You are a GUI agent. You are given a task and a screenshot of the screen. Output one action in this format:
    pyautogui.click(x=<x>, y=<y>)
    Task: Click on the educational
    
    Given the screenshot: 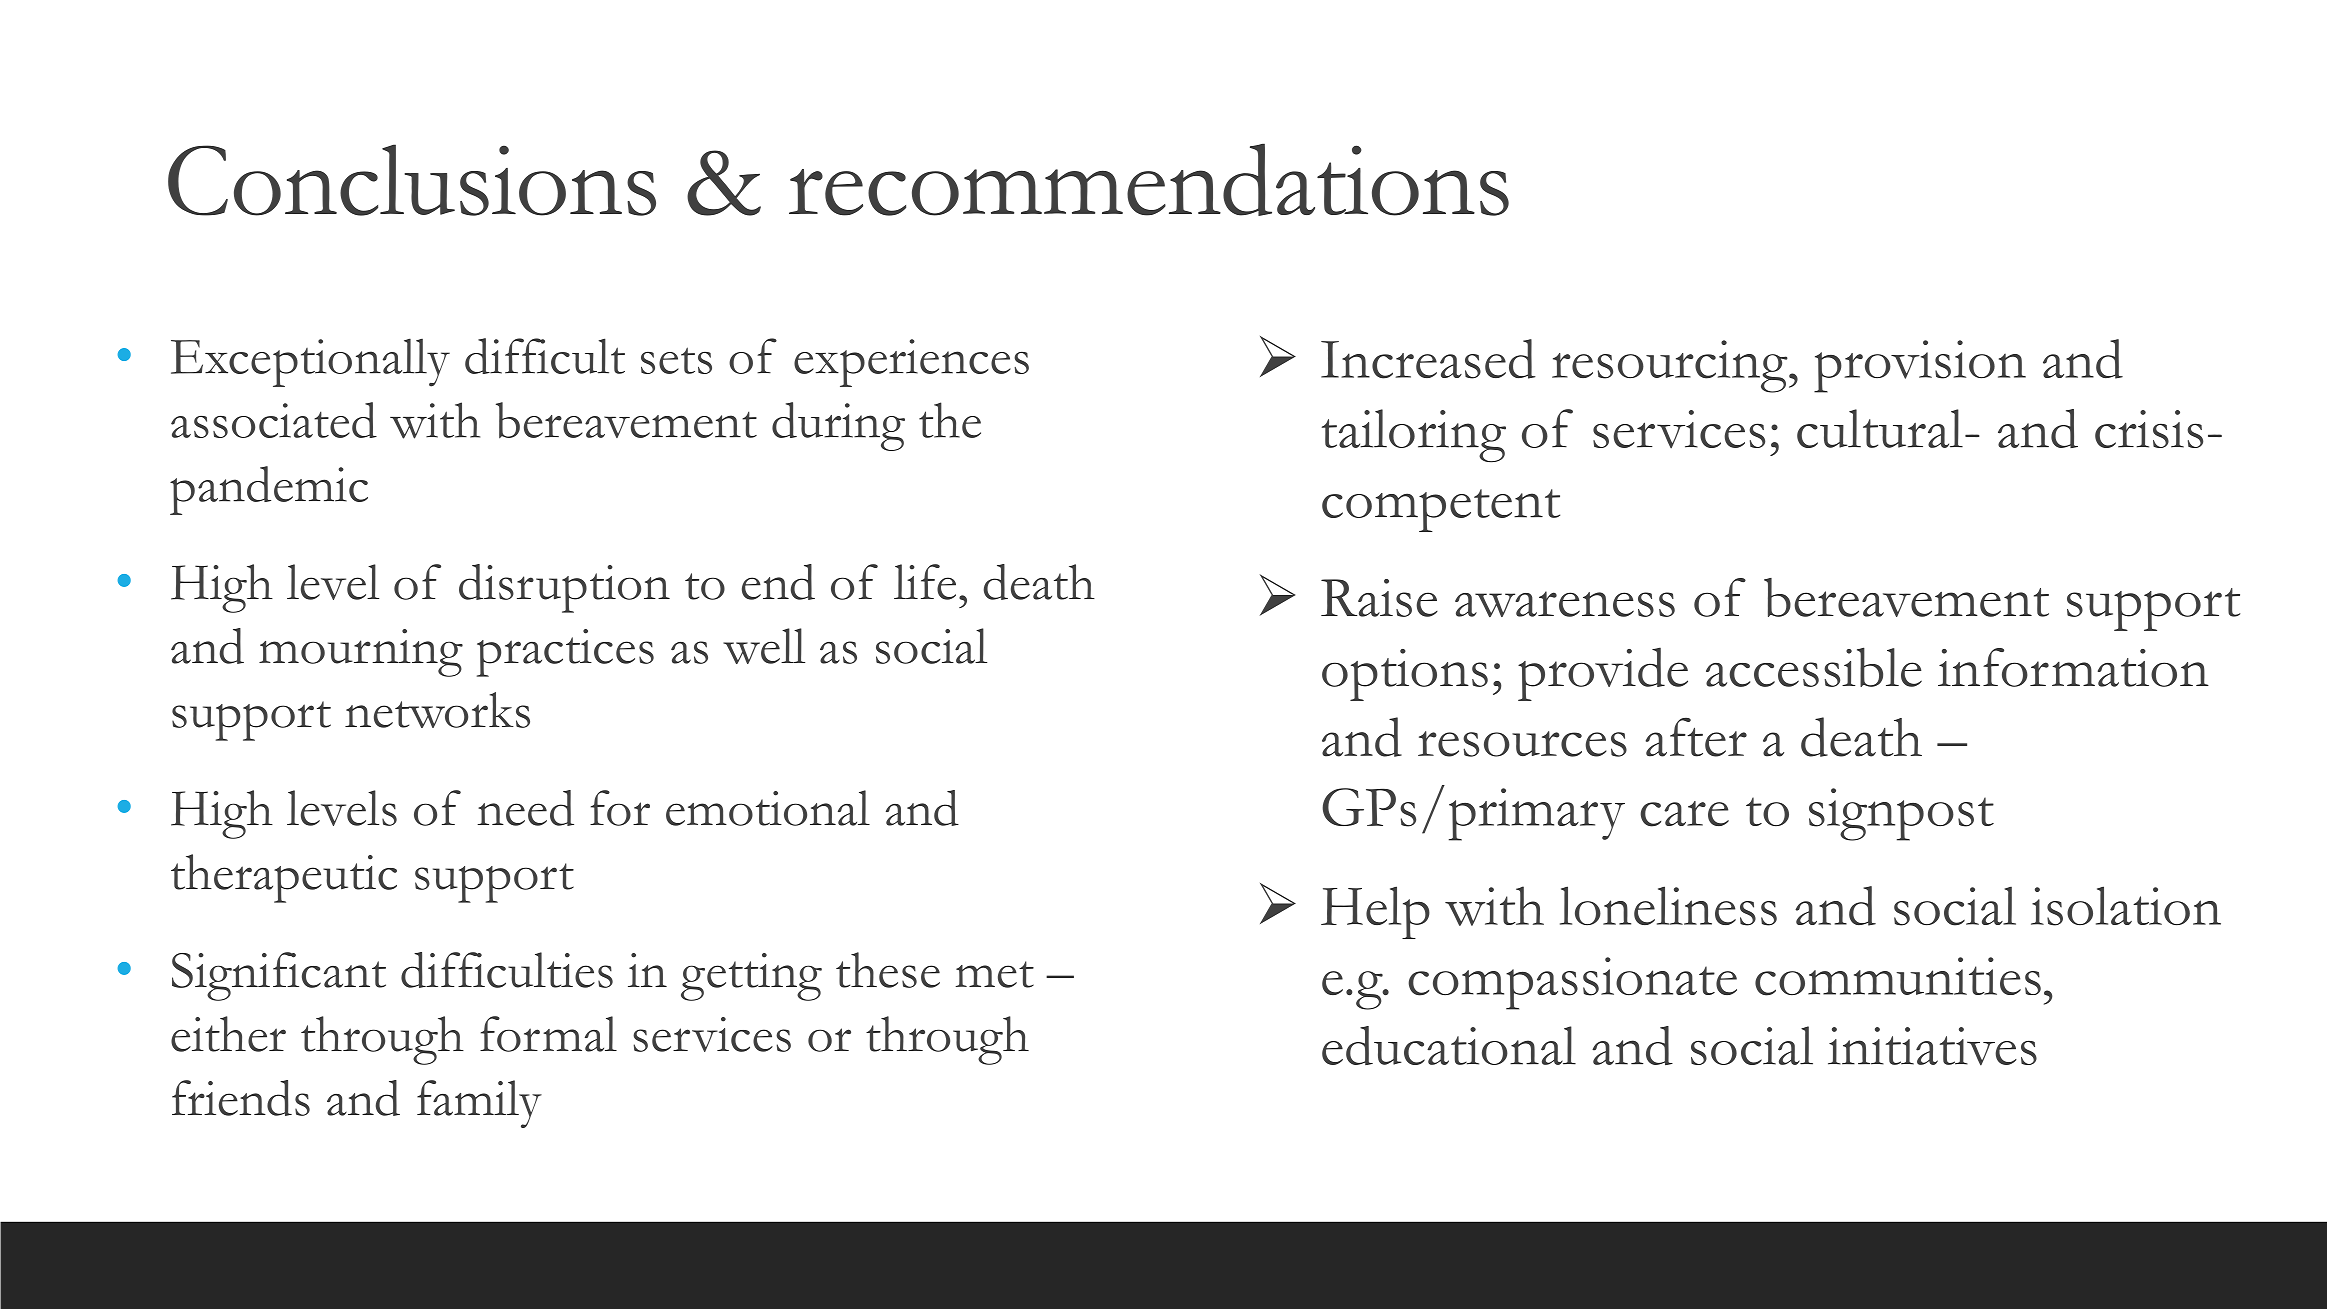 What is the action you would take?
    pyautogui.click(x=1449, y=1045)
